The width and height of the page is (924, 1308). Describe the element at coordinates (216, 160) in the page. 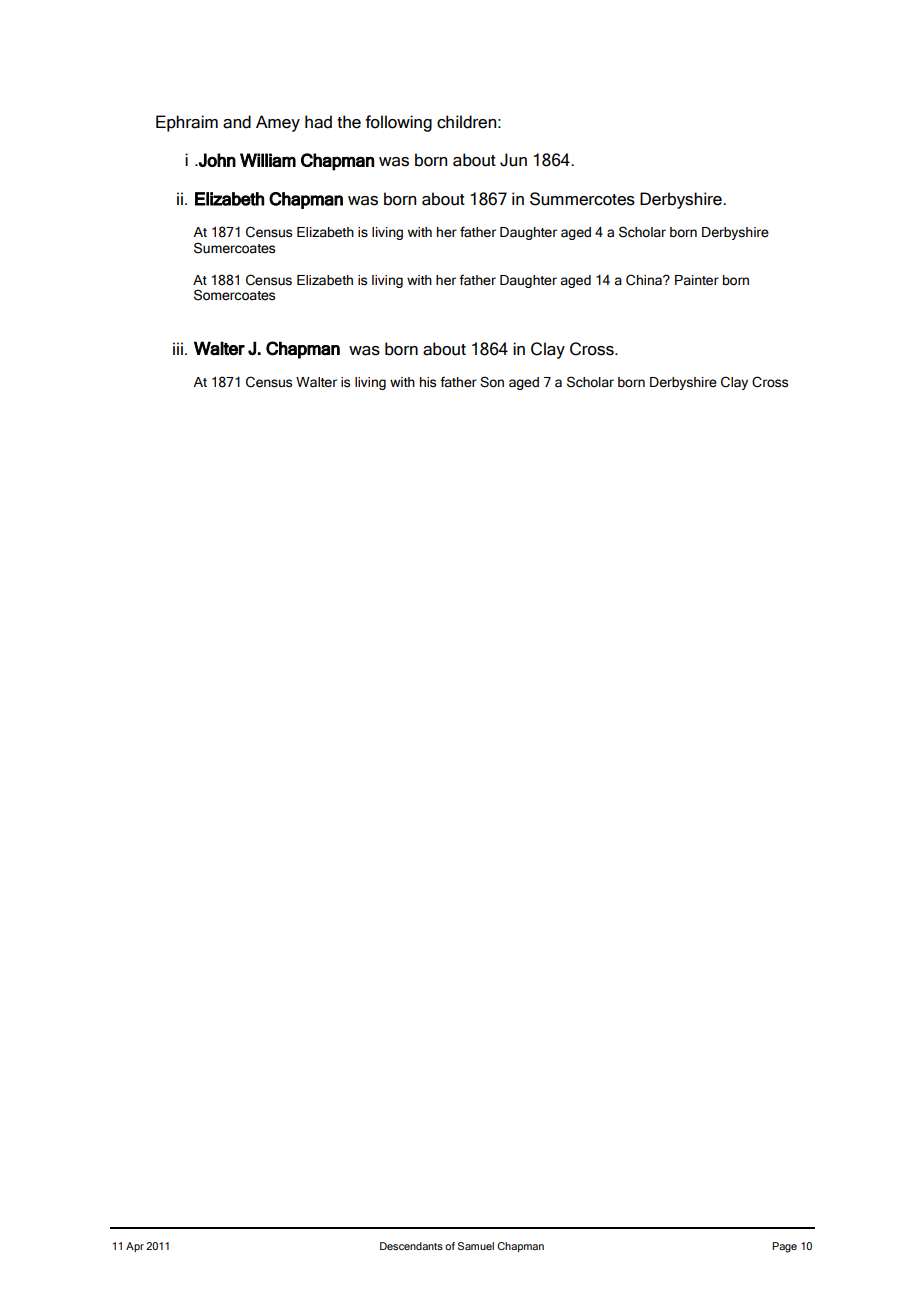

I see `John` at that location.
